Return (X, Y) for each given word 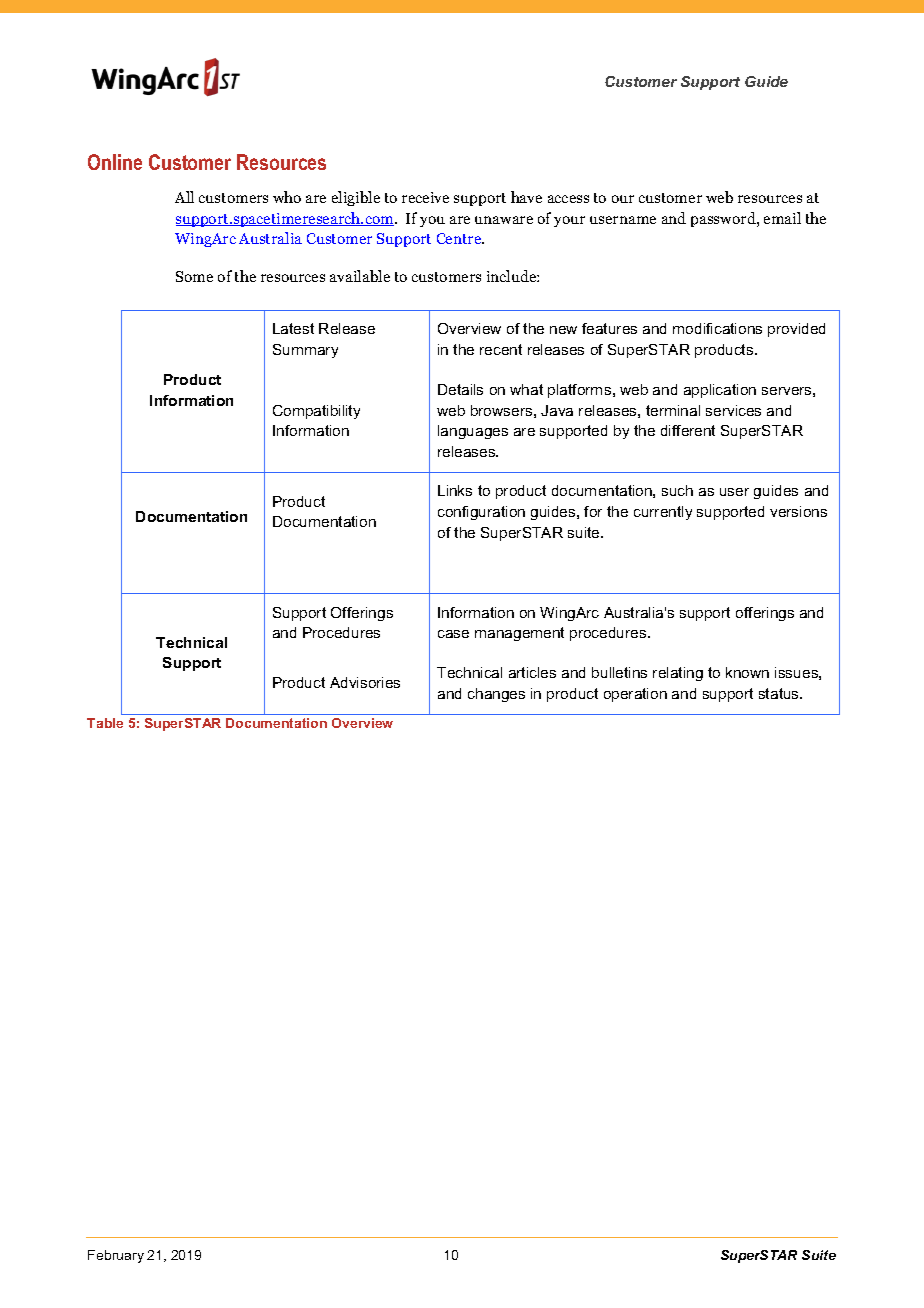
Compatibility (316, 412)
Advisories (365, 682)
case (453, 634)
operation (635, 695)
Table (105, 723)
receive (425, 197)
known (747, 672)
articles (532, 672)
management (519, 634)
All (184, 197)
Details (460, 389)
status (780, 693)
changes (496, 695)
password (724, 219)
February (116, 1256)
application (720, 391)
